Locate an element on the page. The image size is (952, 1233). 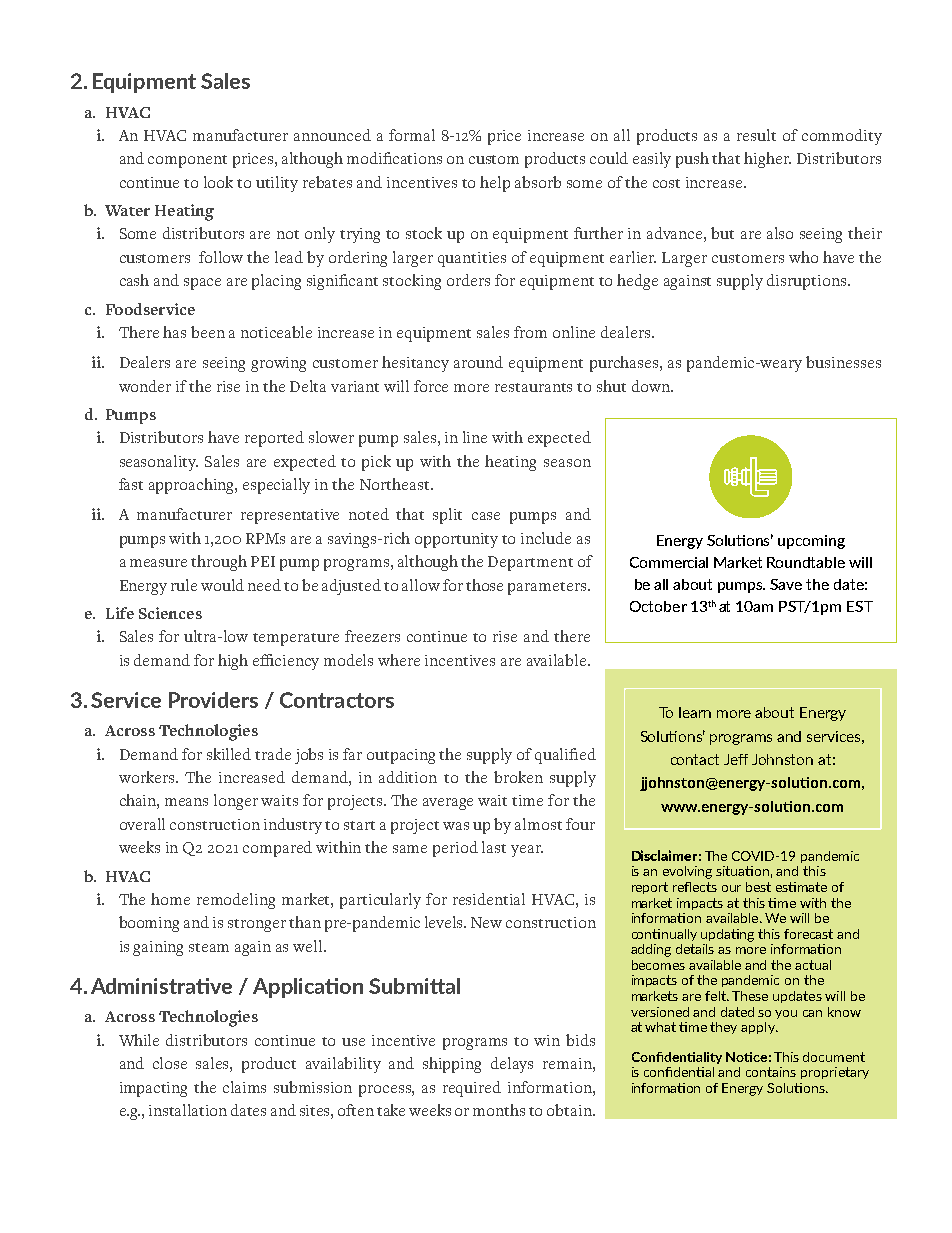
broken is located at coordinates (518, 777).
